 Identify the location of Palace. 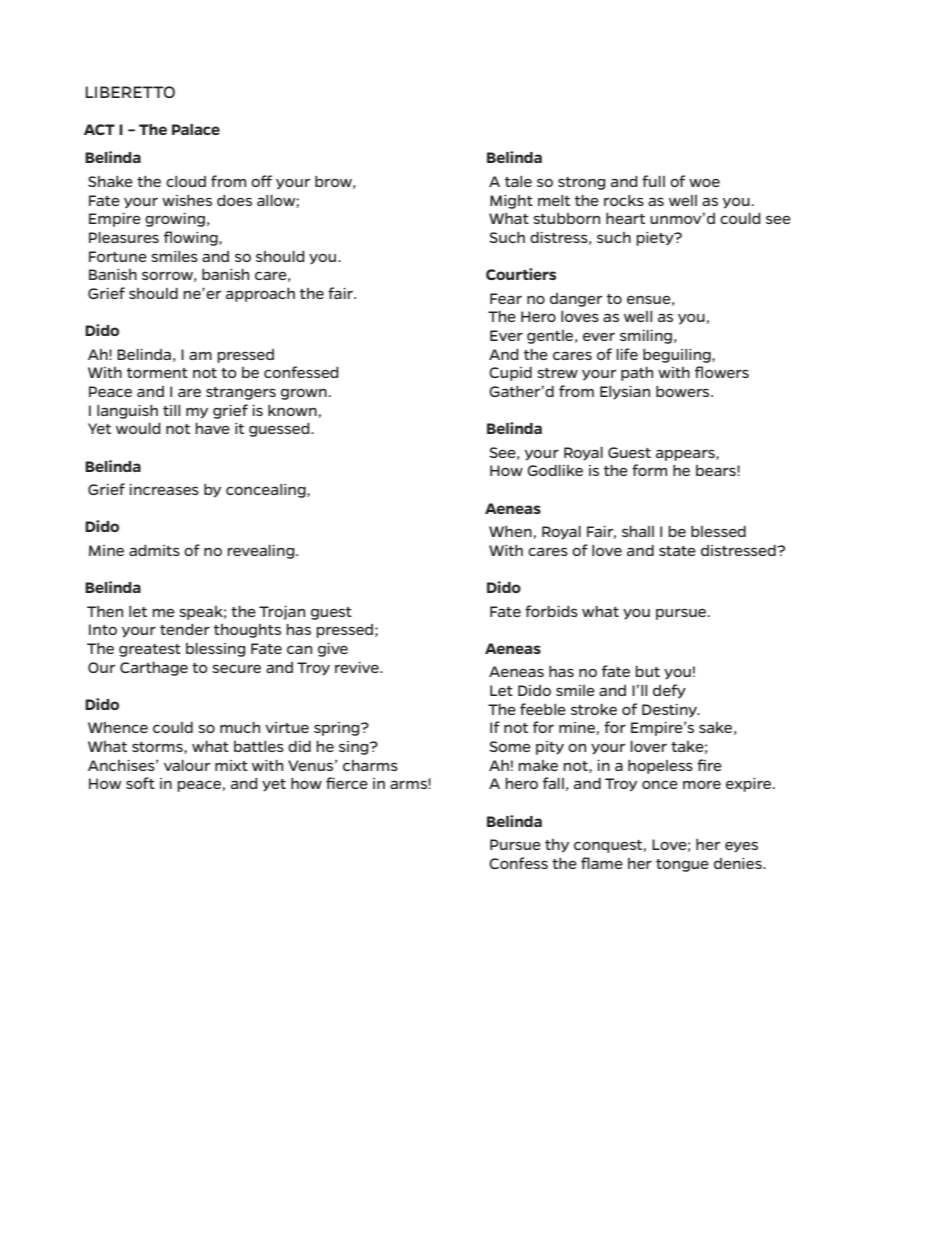
(196, 129).
